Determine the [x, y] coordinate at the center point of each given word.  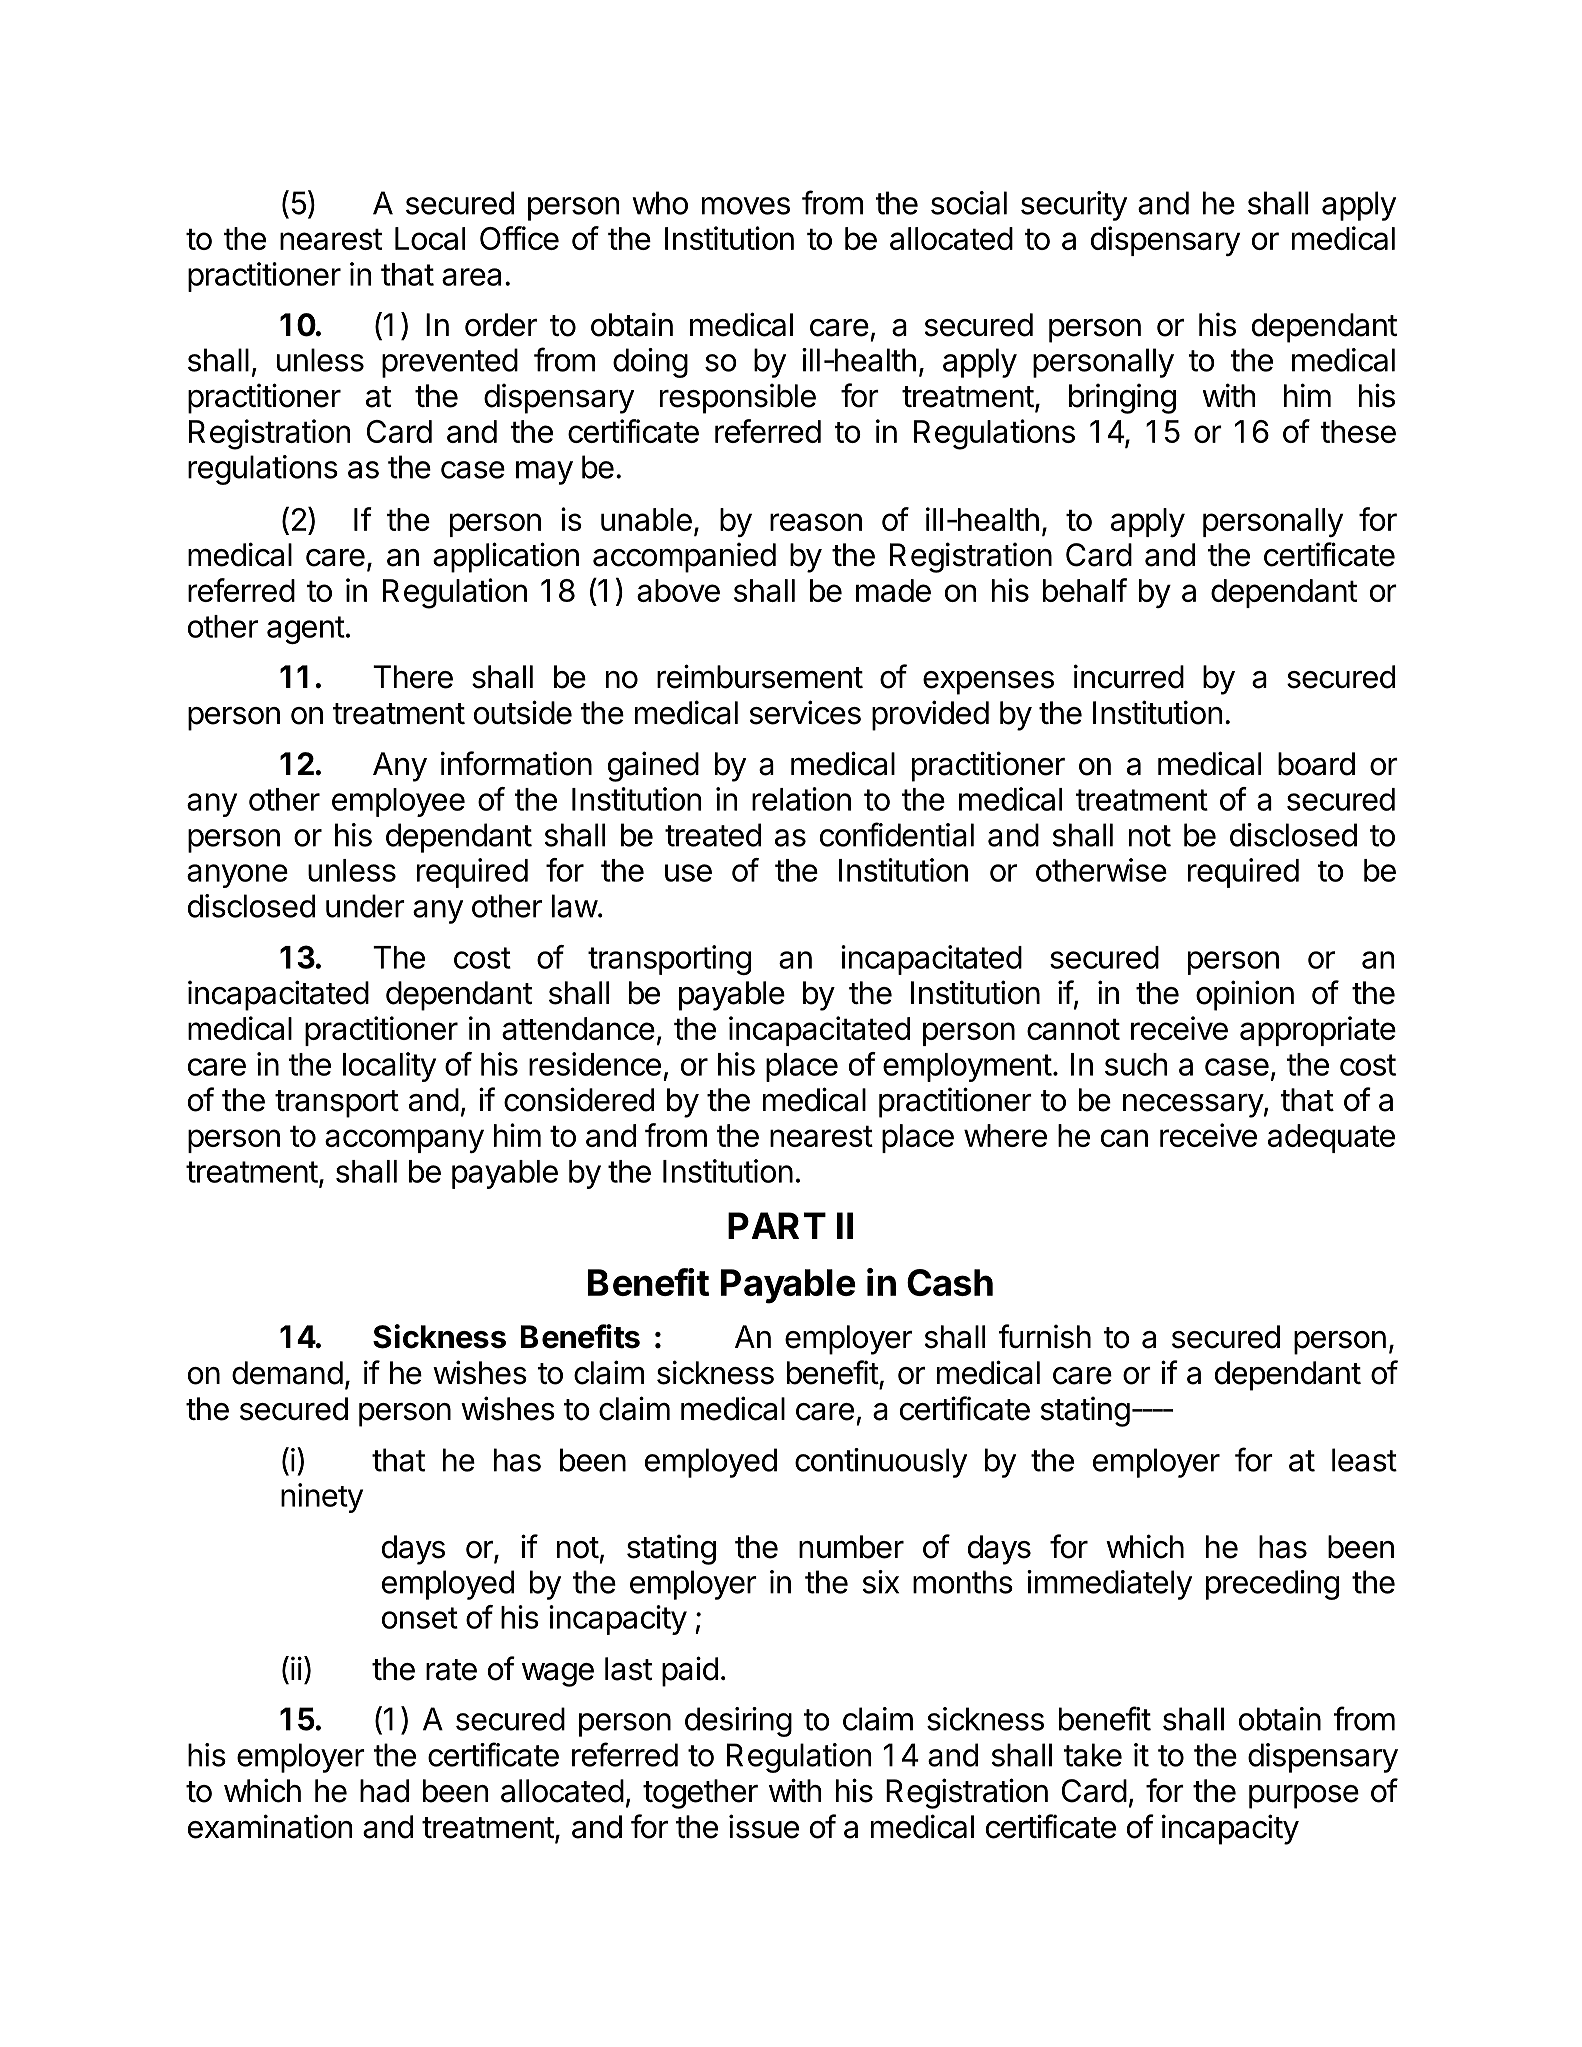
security [1074, 206]
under [365, 906]
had [384, 1791]
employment [967, 1067]
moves [746, 206]
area [471, 277]
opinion [1245, 995]
